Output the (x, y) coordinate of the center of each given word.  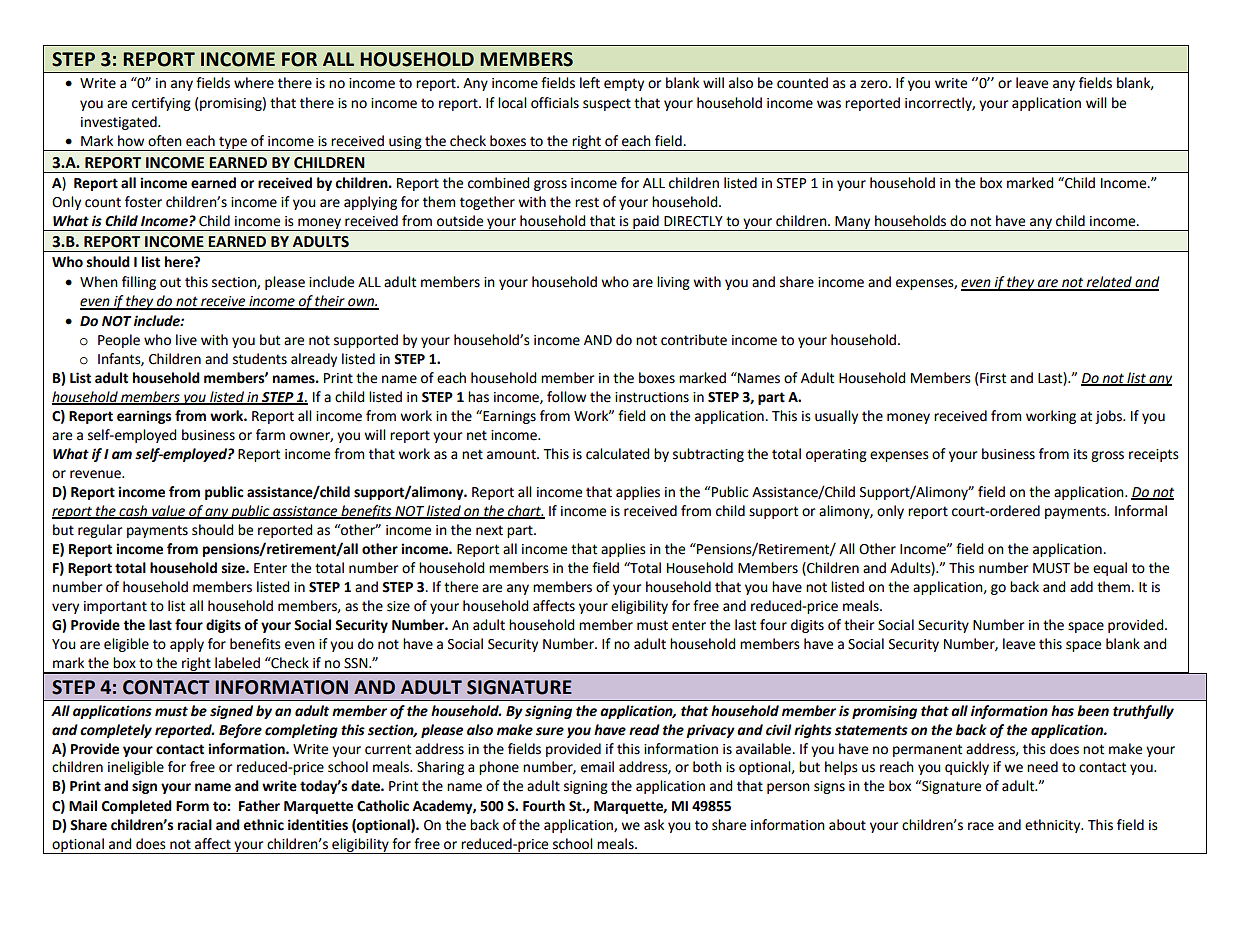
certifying (161, 104)
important (115, 607)
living (673, 283)
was (829, 104)
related (1109, 283)
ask (654, 825)
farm (270, 435)
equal (1110, 569)
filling (139, 283)
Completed (137, 807)
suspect (607, 104)
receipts (1154, 455)
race (981, 826)
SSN (357, 663)
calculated (618, 454)
